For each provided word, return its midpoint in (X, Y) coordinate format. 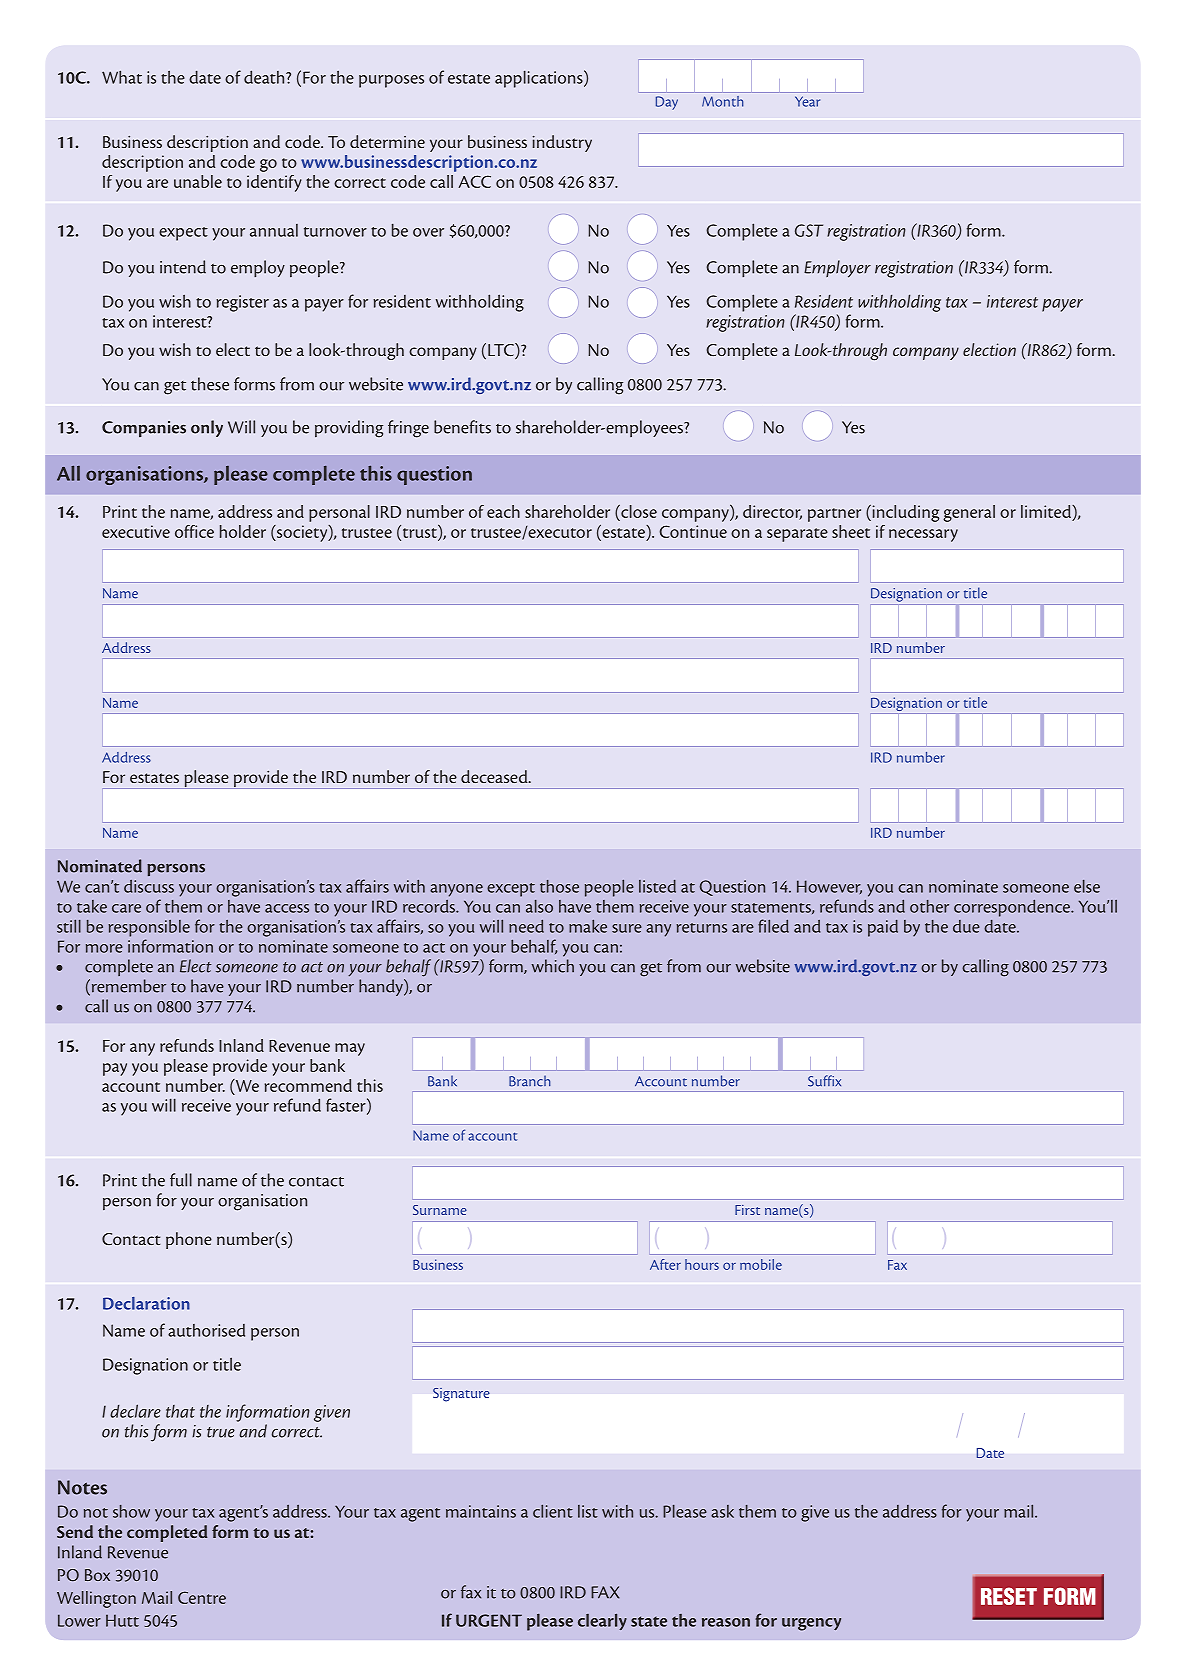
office (194, 531)
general (969, 513)
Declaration (146, 1303)
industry (562, 143)
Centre (202, 1597)
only (207, 428)
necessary (923, 535)
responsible (149, 928)
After (665, 1264)
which (553, 966)
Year (807, 101)
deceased (495, 776)
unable (198, 181)
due (966, 926)
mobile (761, 1264)
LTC (502, 351)
